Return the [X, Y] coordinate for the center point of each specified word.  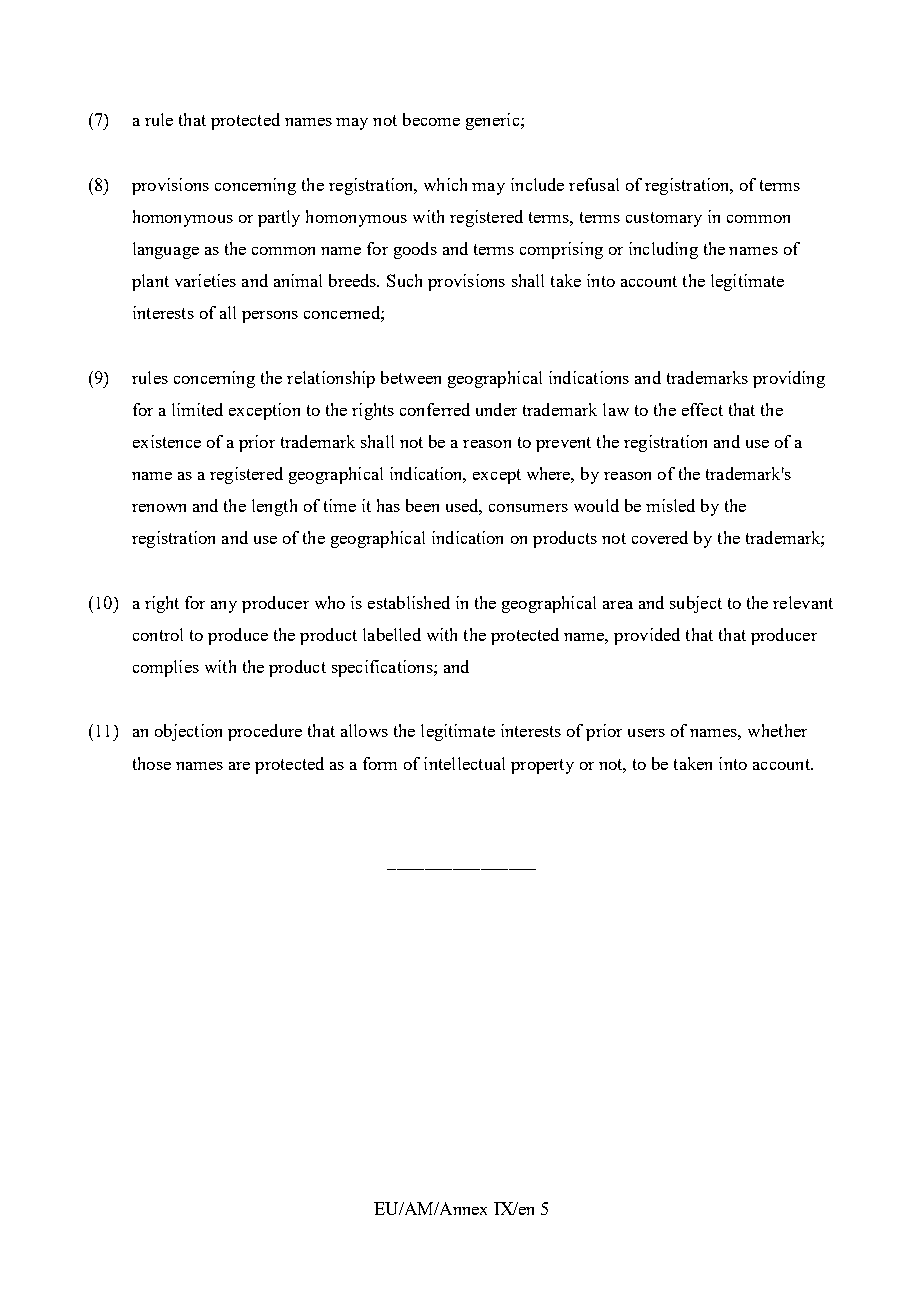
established [409, 602]
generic [494, 121]
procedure [265, 732]
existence [167, 441]
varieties [205, 280]
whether [777, 730]
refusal [594, 184]
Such [404, 280]
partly [279, 218]
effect [702, 409]
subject [696, 604]
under [496, 409]
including [663, 250]
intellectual [464, 763]
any [224, 607]
